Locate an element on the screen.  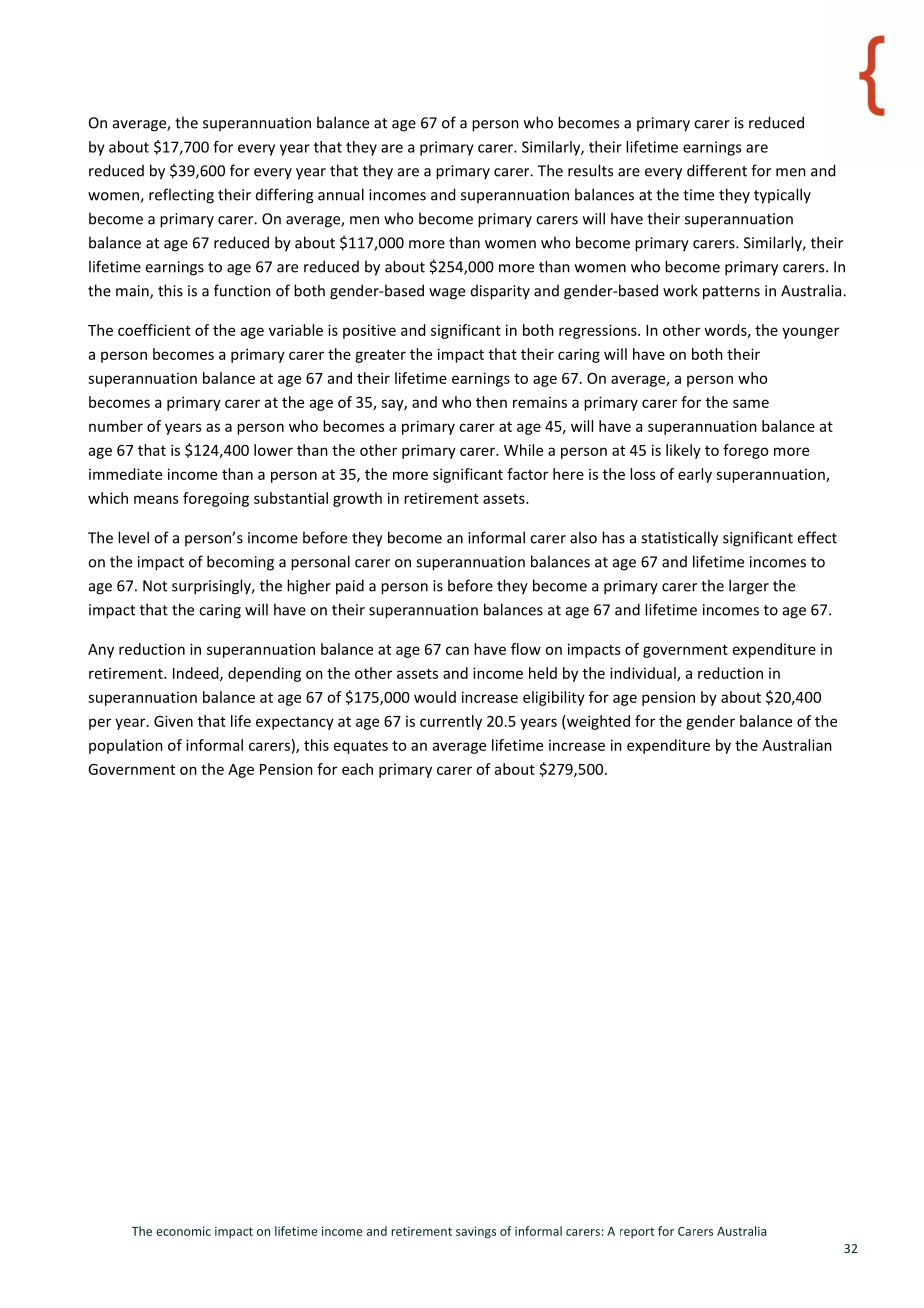
each is located at coordinates (357, 769).
